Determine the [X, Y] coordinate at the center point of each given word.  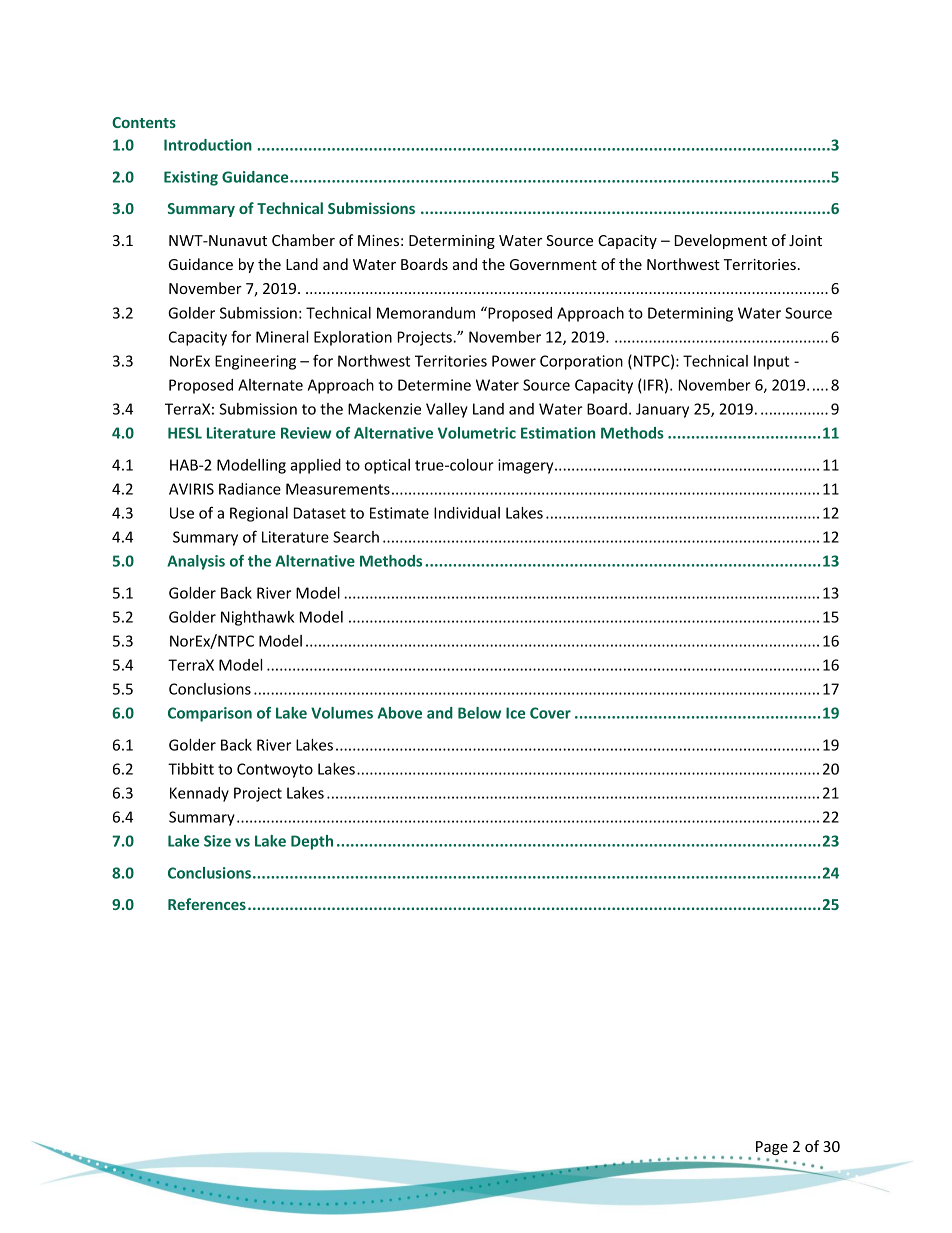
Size [217, 841]
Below [479, 713]
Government [553, 264]
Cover [550, 713]
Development [721, 241]
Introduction [208, 145]
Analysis [196, 562]
